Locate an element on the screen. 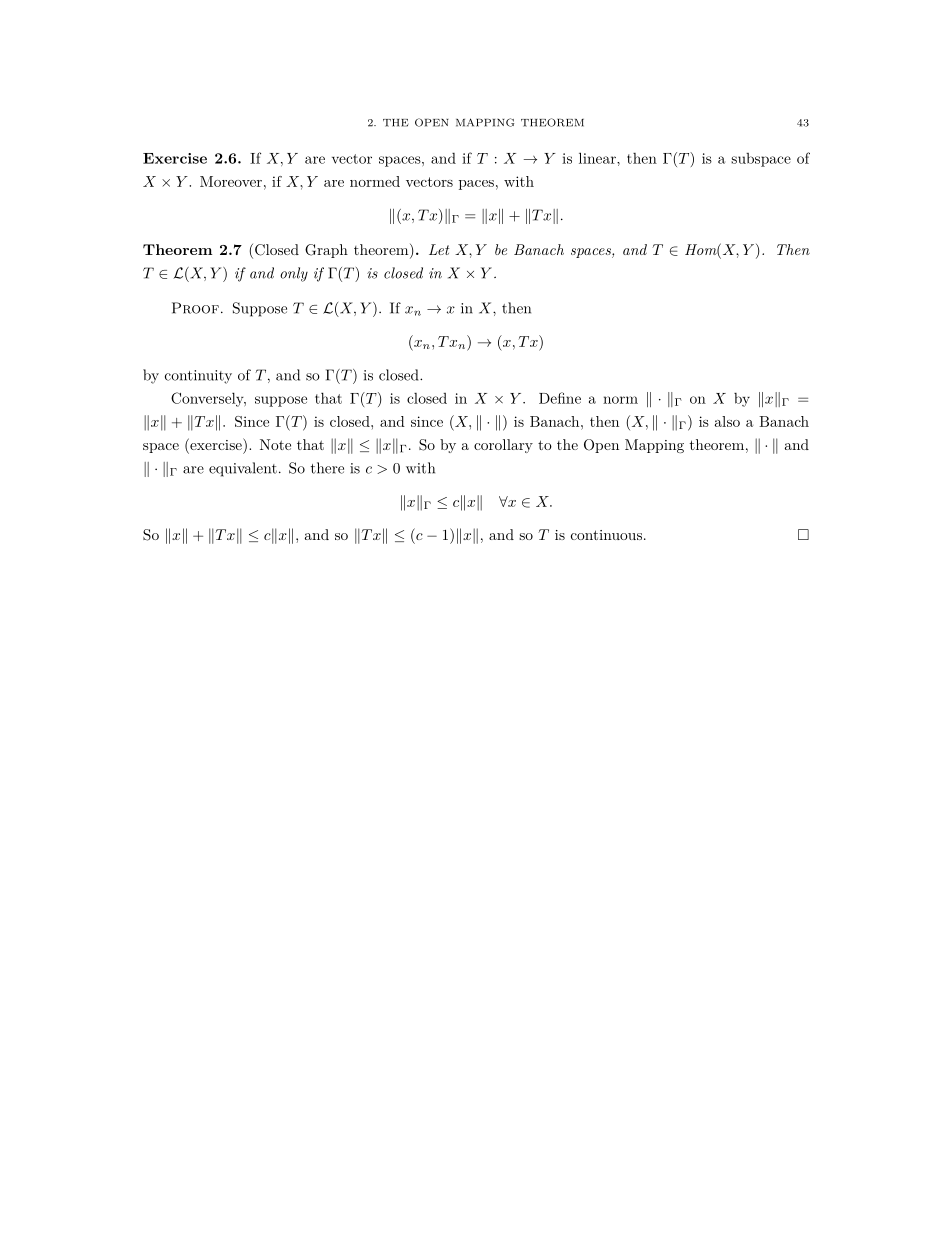 The image size is (952, 1233). continuous is located at coordinates (608, 535).
